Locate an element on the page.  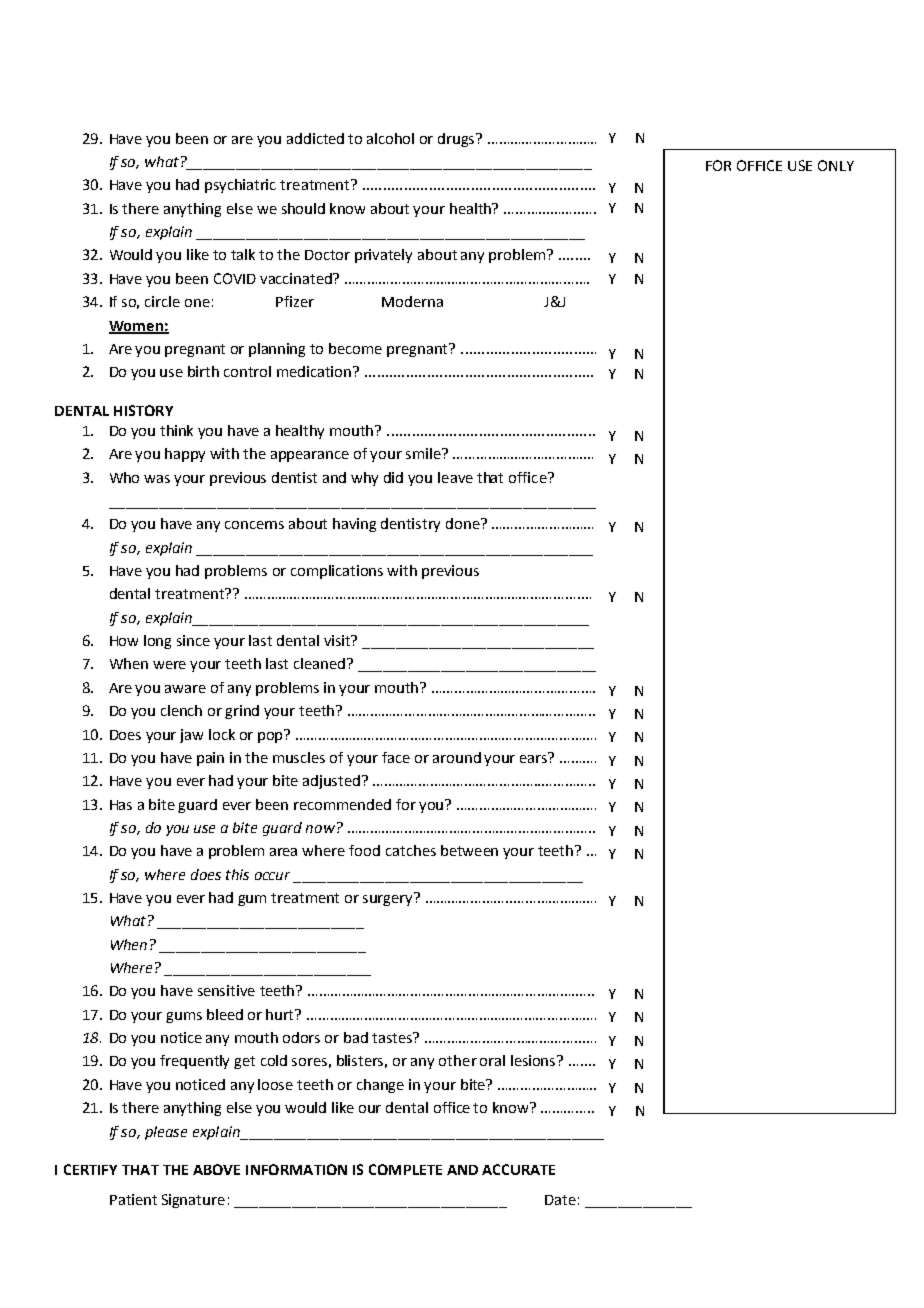
ACCURATE is located at coordinates (518, 1169).
